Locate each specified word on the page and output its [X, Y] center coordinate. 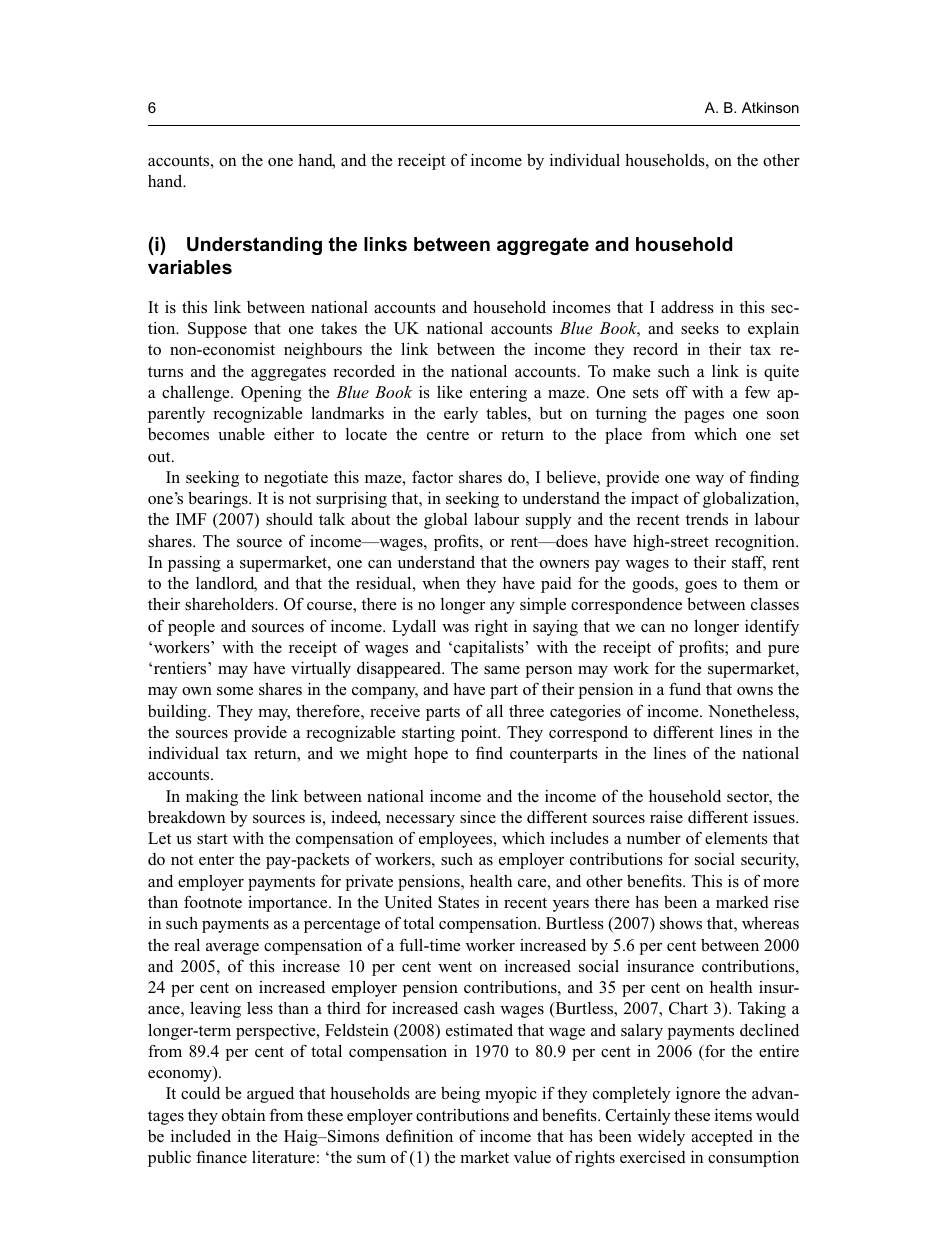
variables [190, 267]
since [478, 817]
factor [432, 477]
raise [666, 817]
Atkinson [770, 107]
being [460, 1095]
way [710, 481]
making [212, 797]
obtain [244, 1115]
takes [339, 328]
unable [241, 434]
